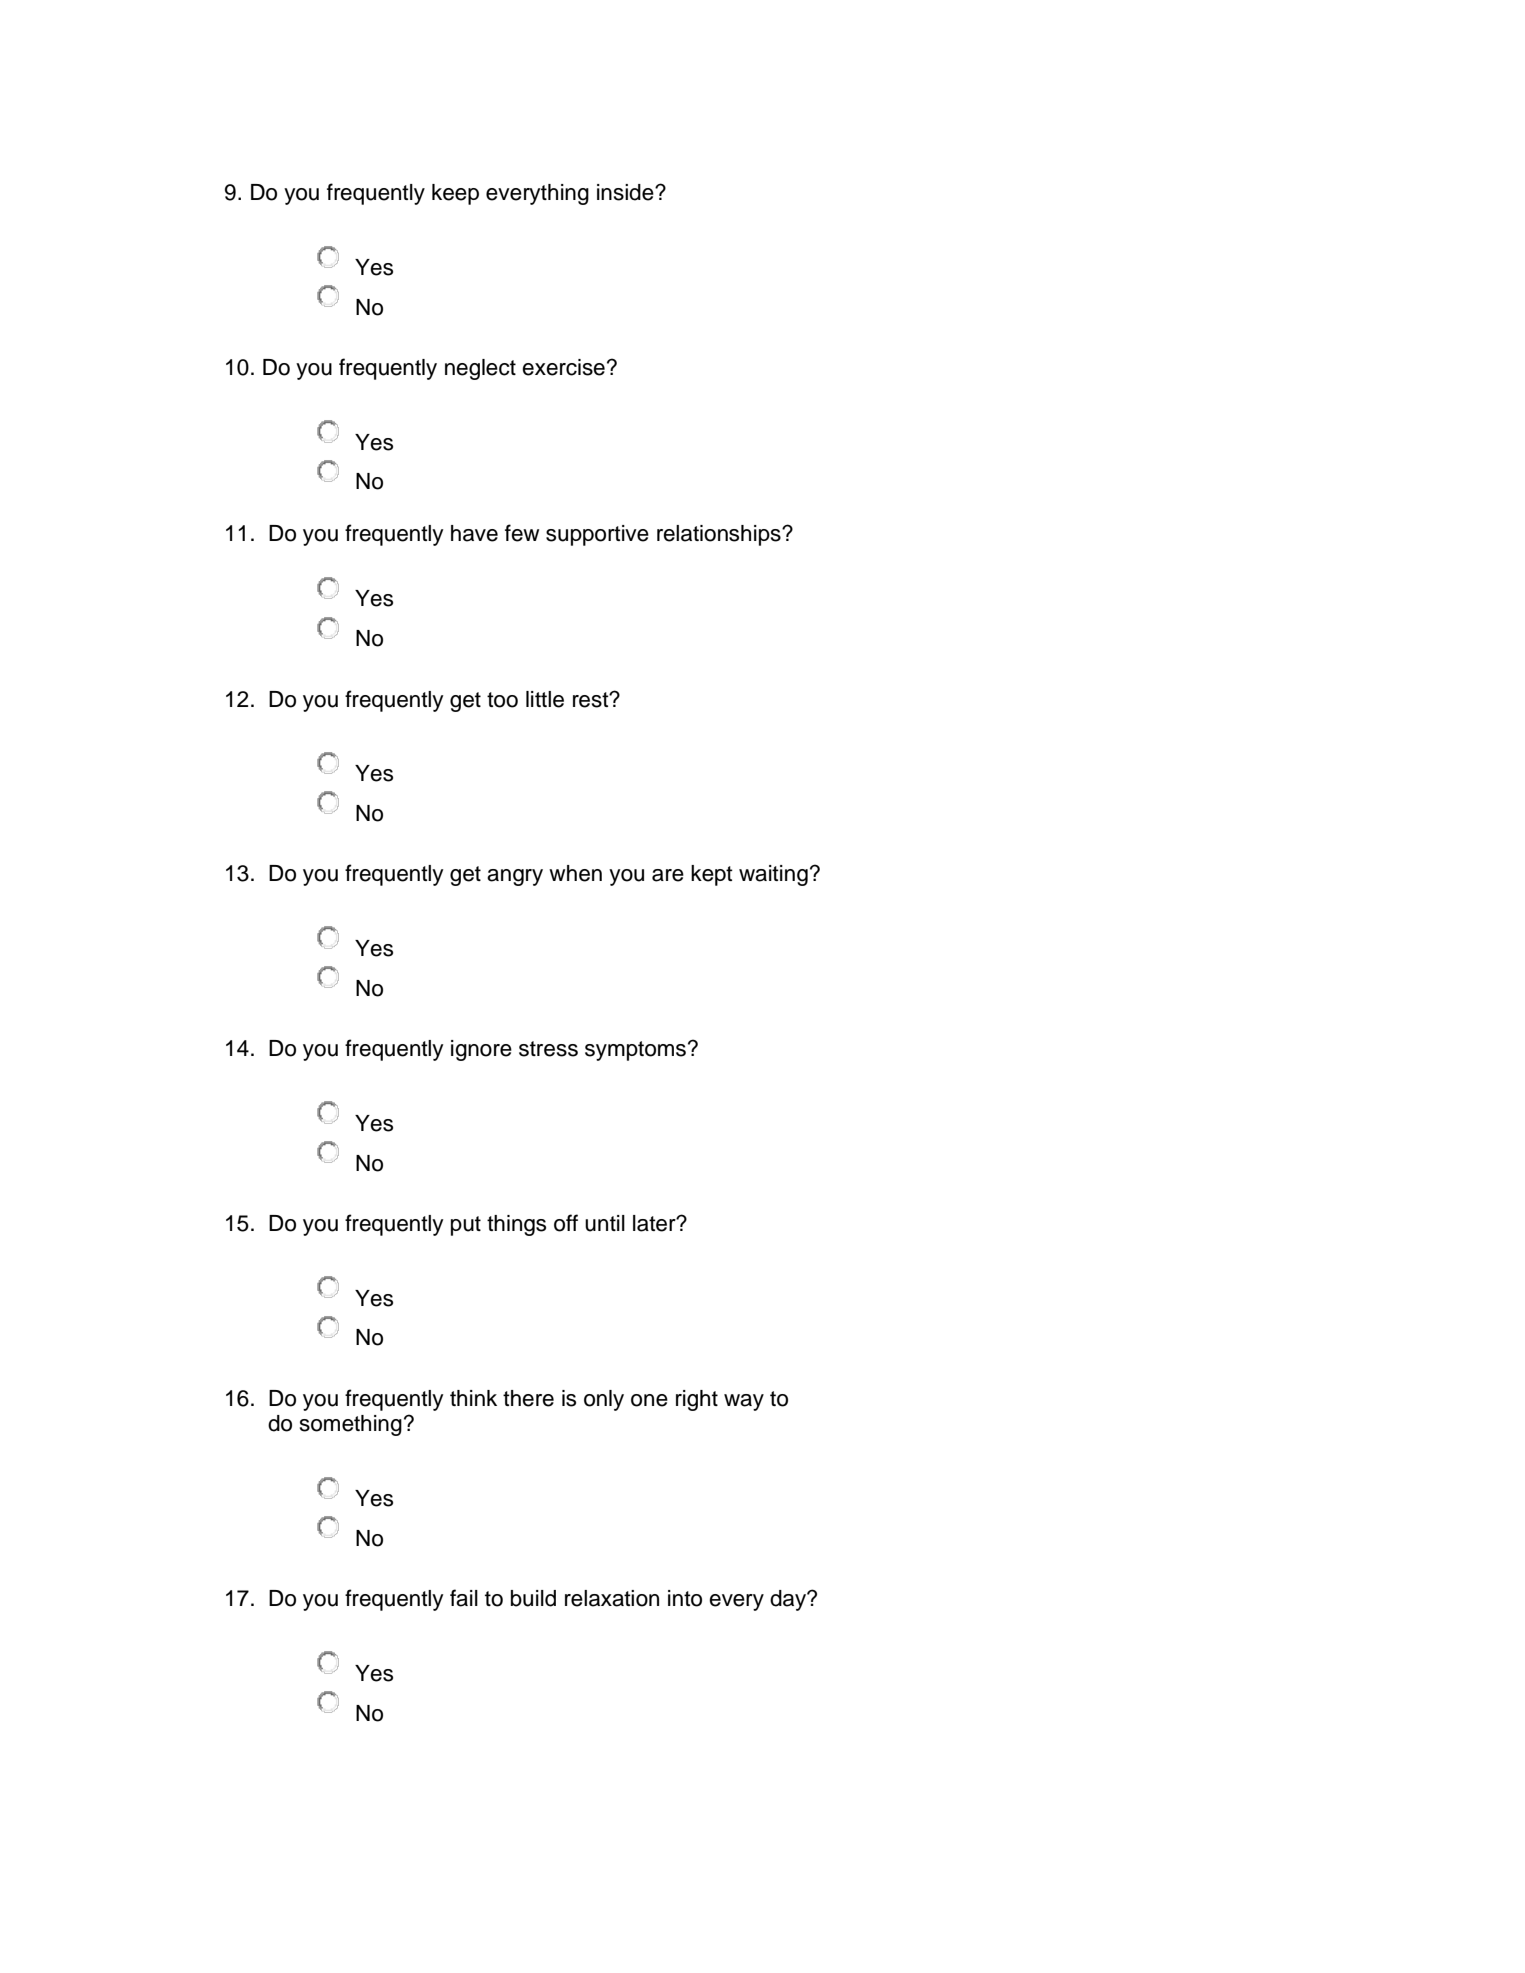 The image size is (1525, 1973). I want to click on fail, so click(464, 1598).
